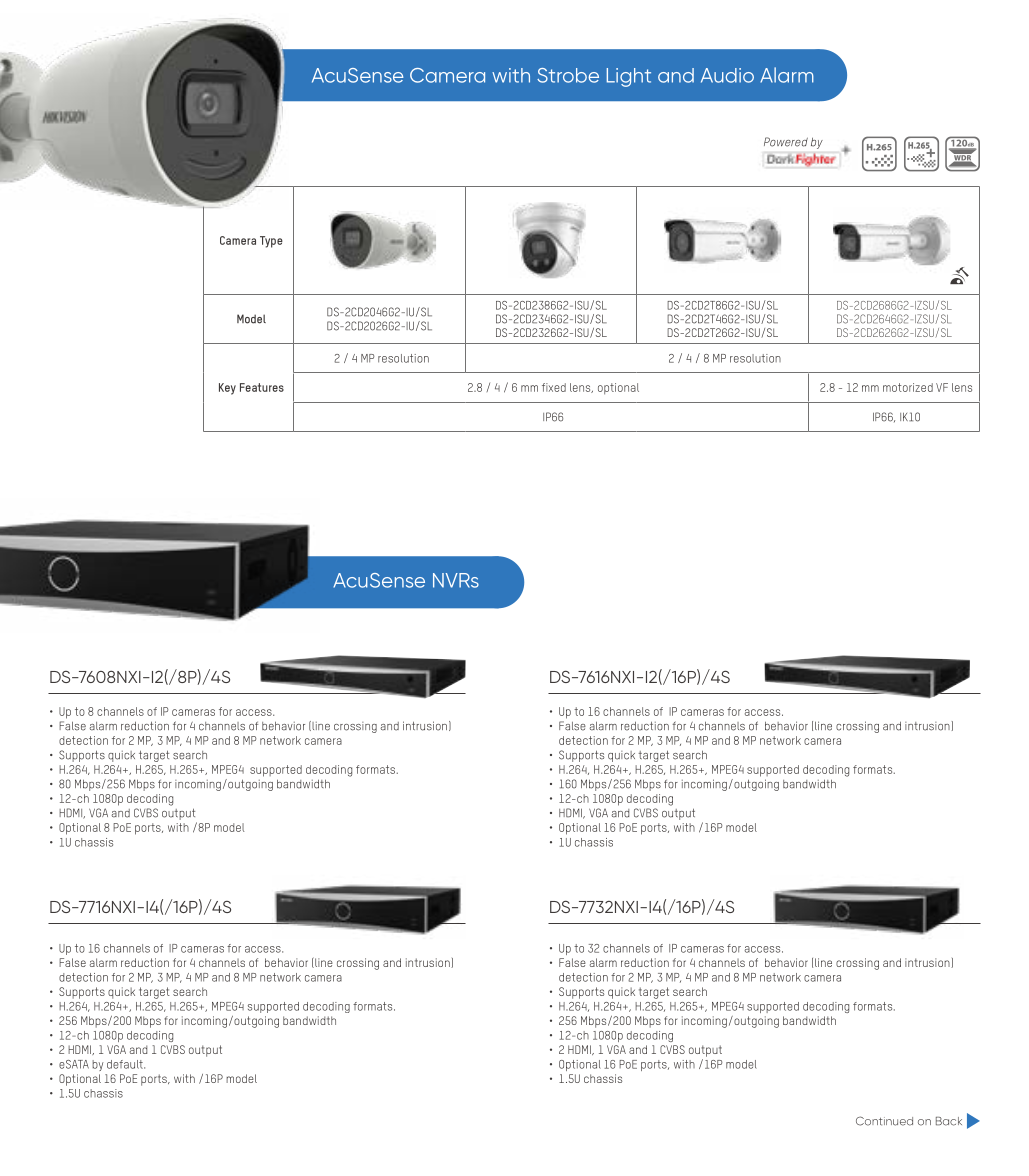 This screenshot has width=1029, height=1176. Describe the element at coordinates (227, 389) in the screenshot. I see `Key` at that location.
